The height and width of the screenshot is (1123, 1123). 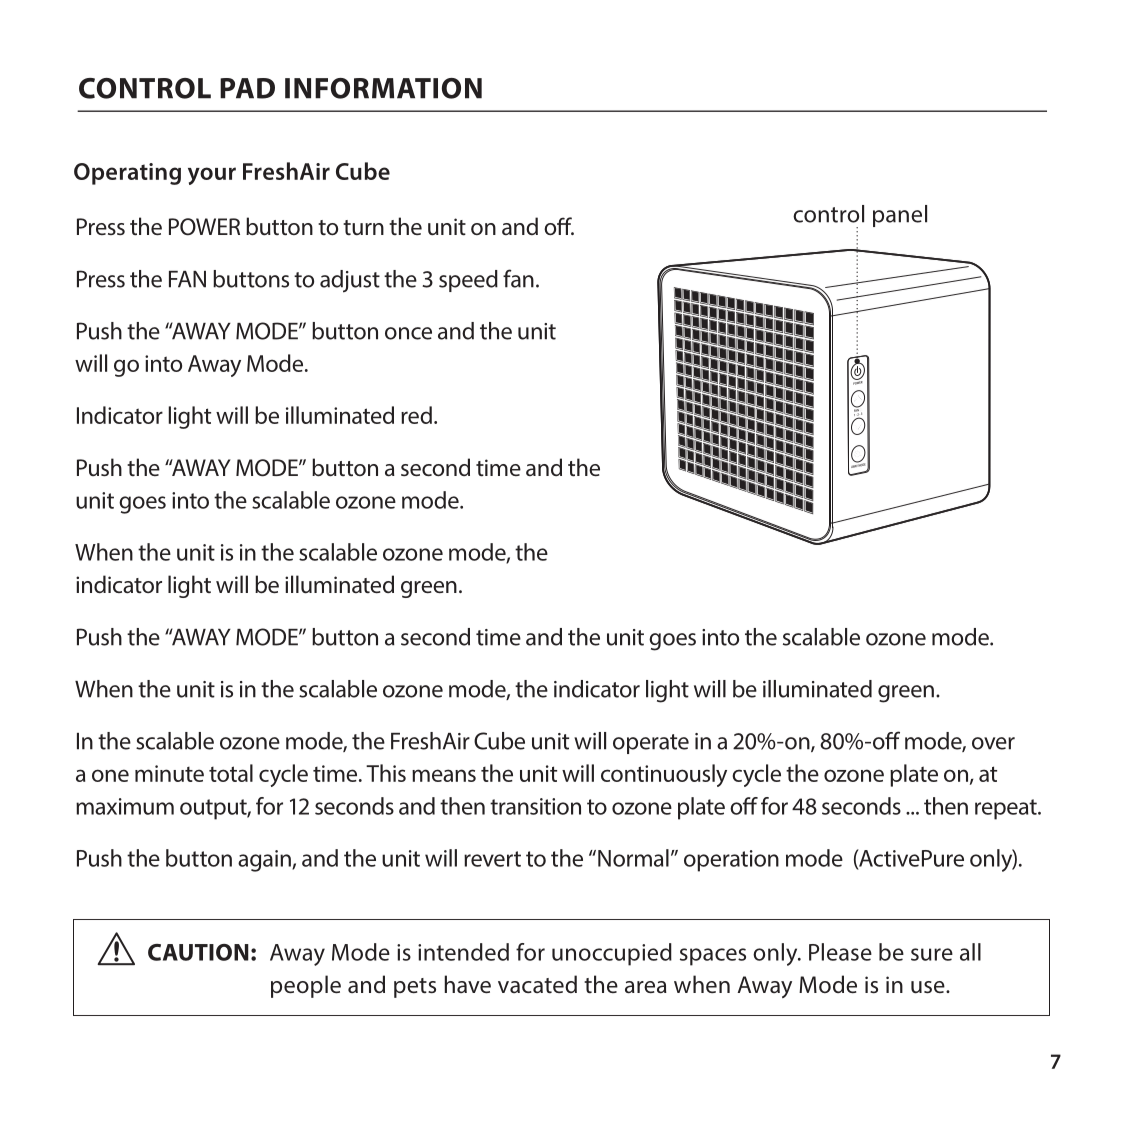 I want to click on operate, so click(x=651, y=744).
